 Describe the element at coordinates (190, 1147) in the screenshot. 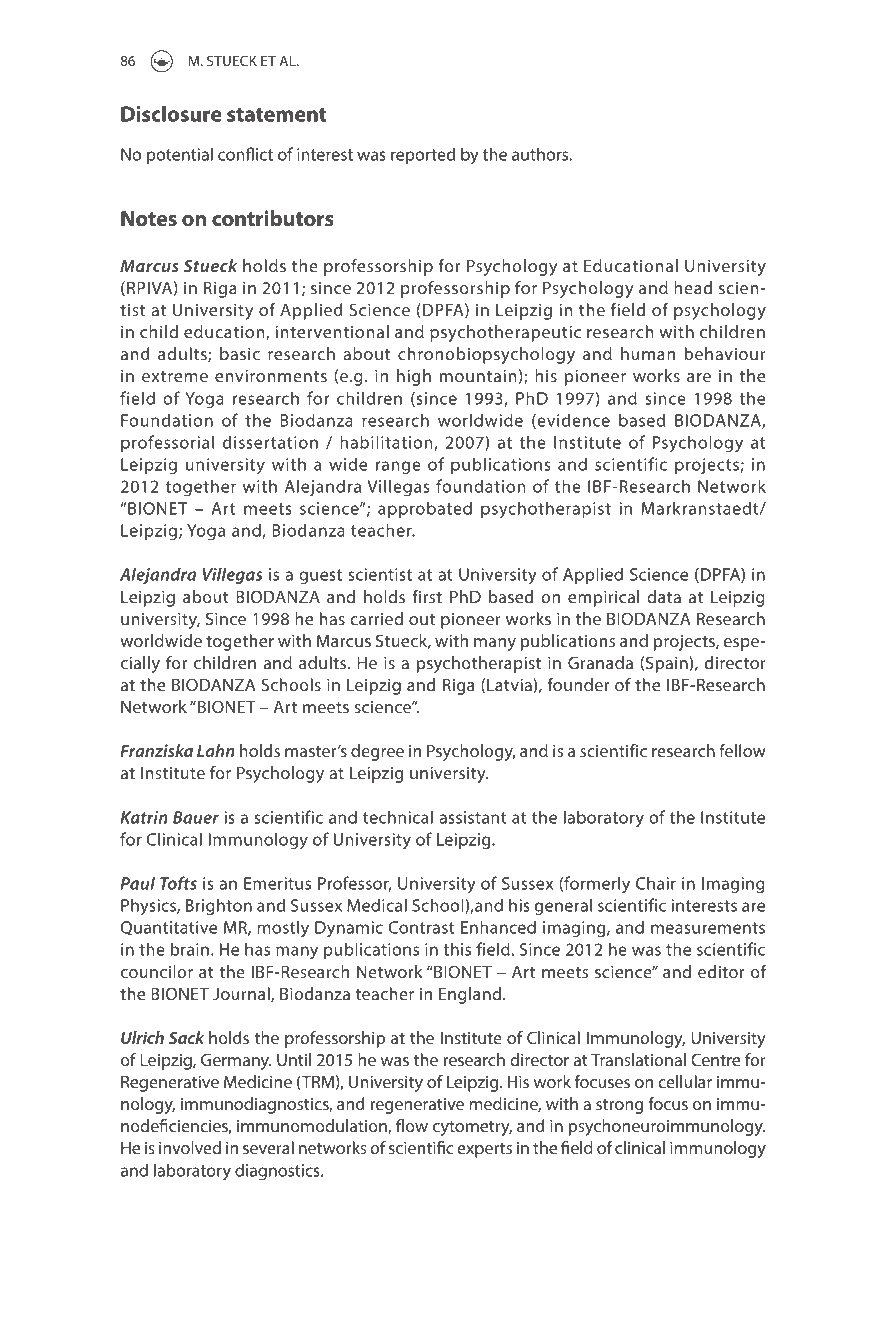

I see `involved` at that location.
